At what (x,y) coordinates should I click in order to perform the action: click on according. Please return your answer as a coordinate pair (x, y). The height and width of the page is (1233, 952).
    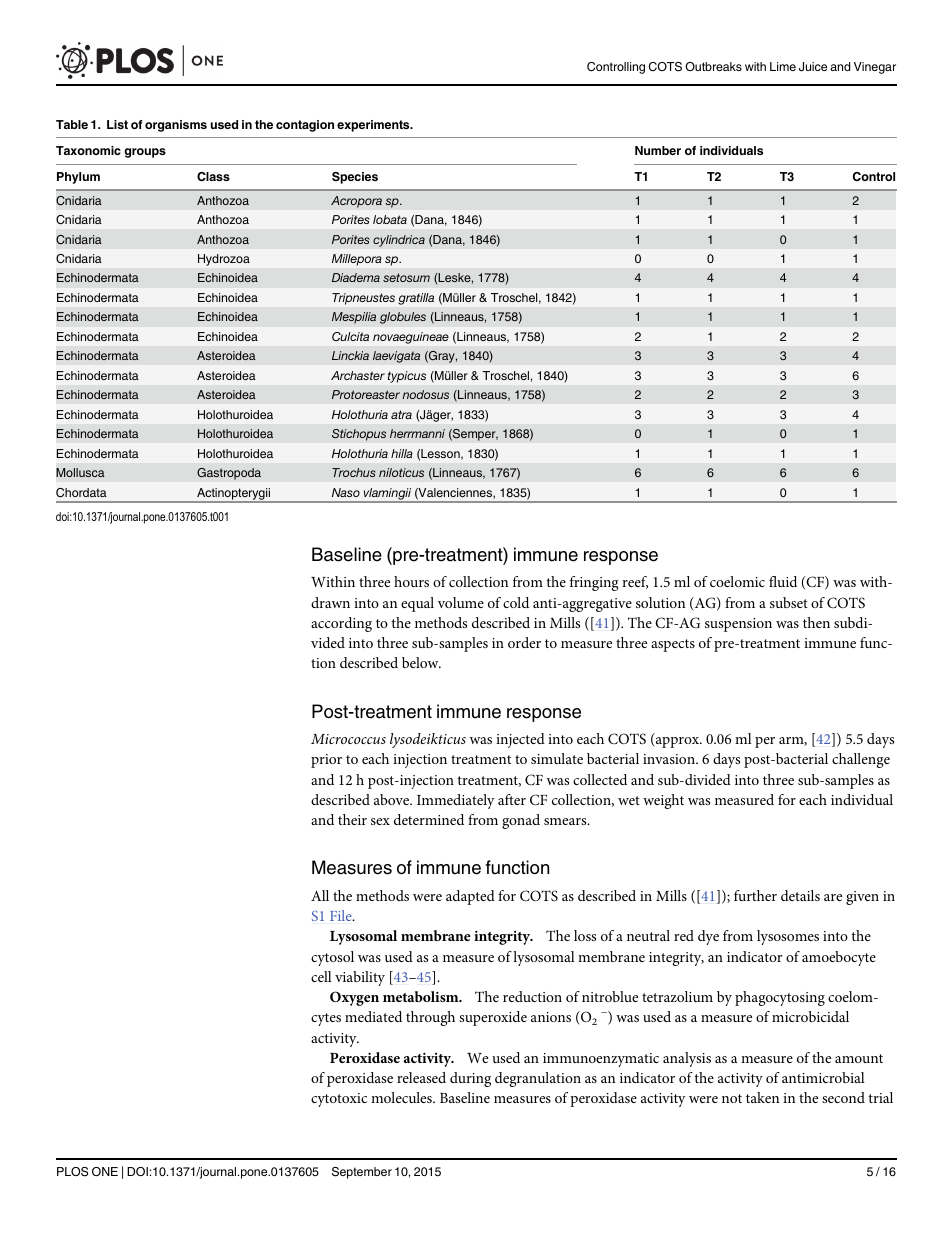
    Looking at the image, I should click on (341, 624).
